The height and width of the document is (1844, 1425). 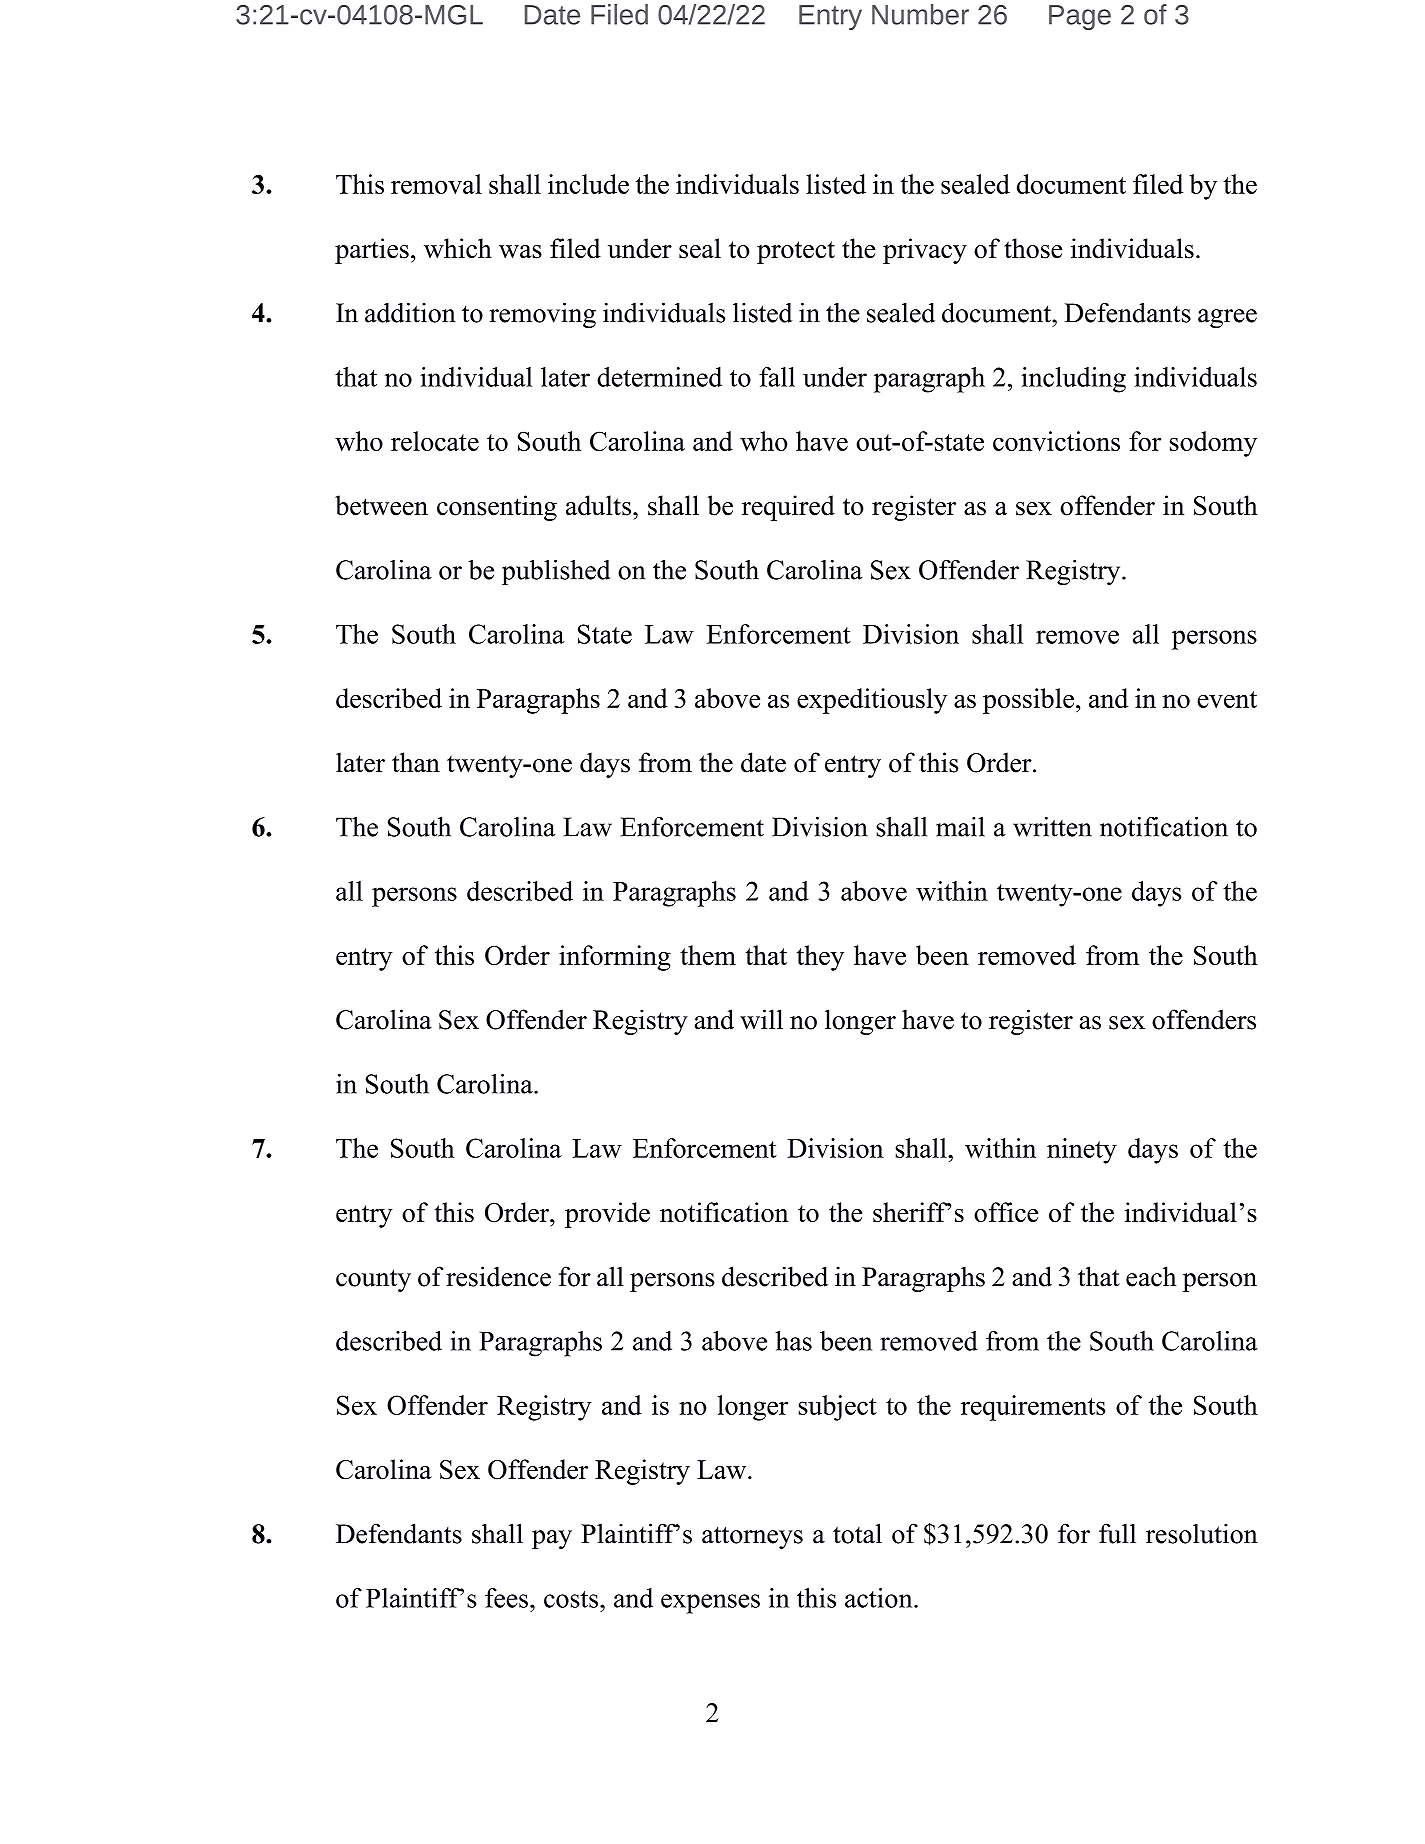 What do you see at coordinates (506, 1598) in the document?
I see `fees` at bounding box center [506, 1598].
